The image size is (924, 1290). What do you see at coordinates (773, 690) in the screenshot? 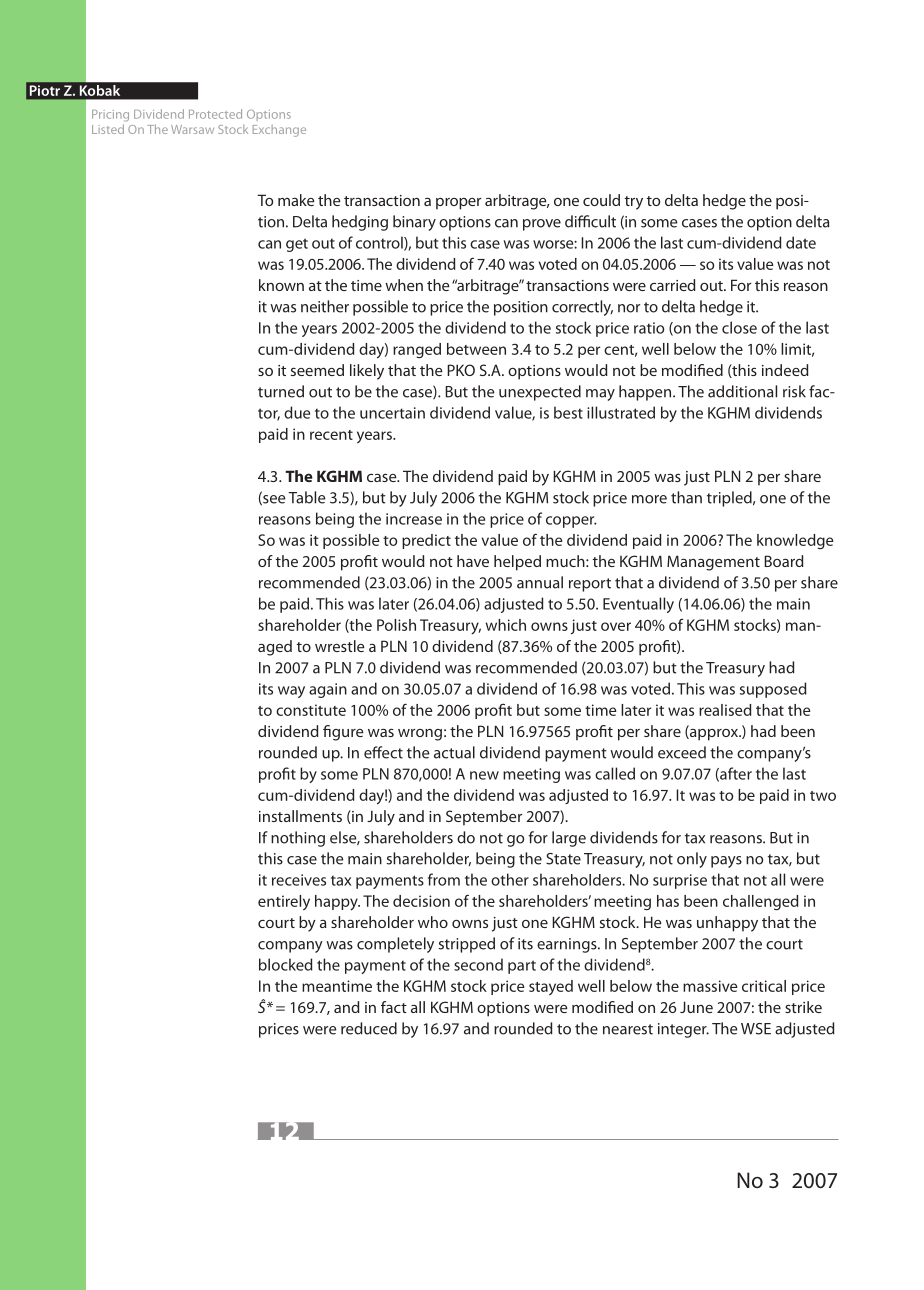
I see `supposed` at bounding box center [773, 690].
